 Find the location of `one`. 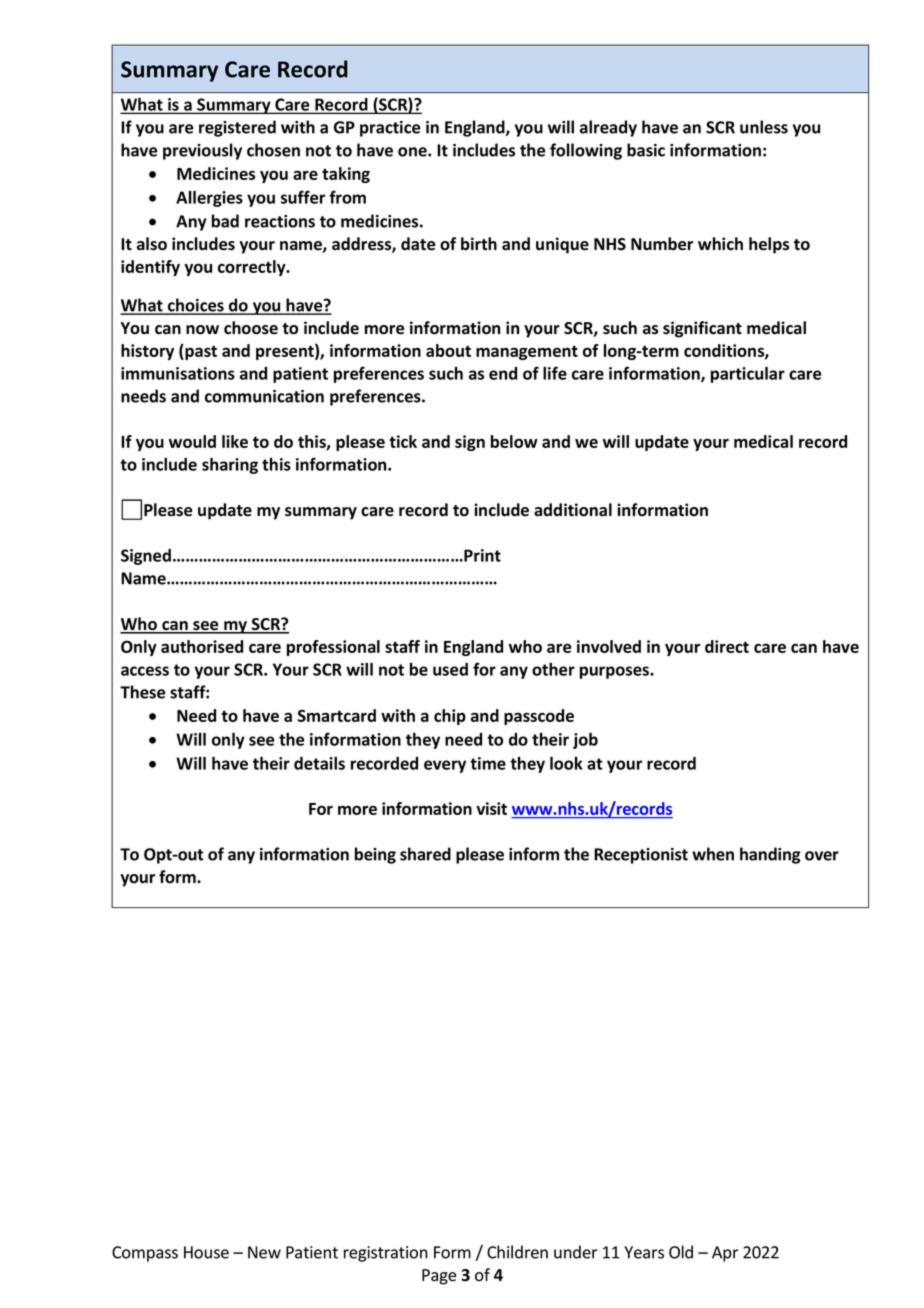

one is located at coordinates (413, 152).
